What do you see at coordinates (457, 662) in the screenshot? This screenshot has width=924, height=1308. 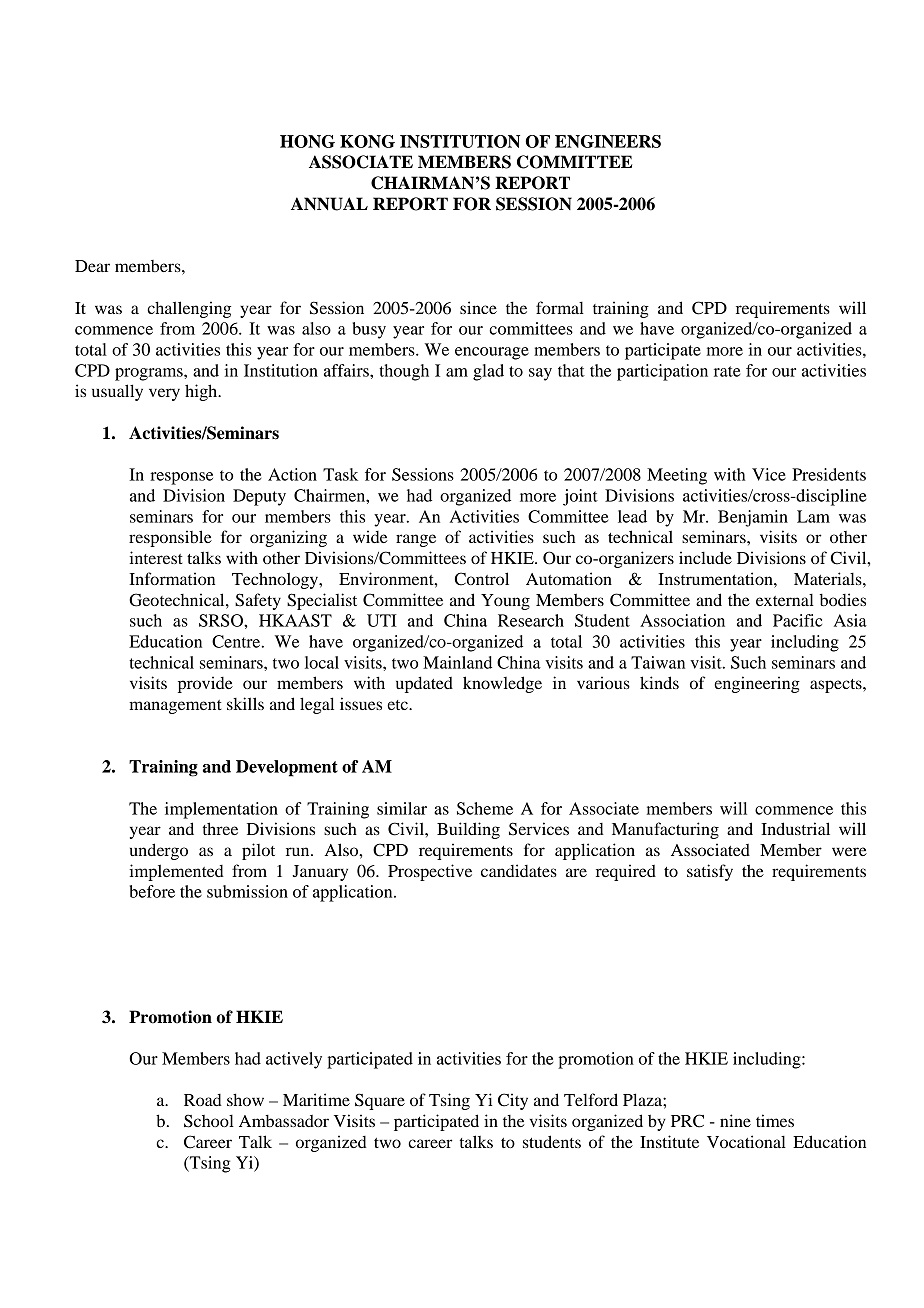 I see `Mainland` at bounding box center [457, 662].
